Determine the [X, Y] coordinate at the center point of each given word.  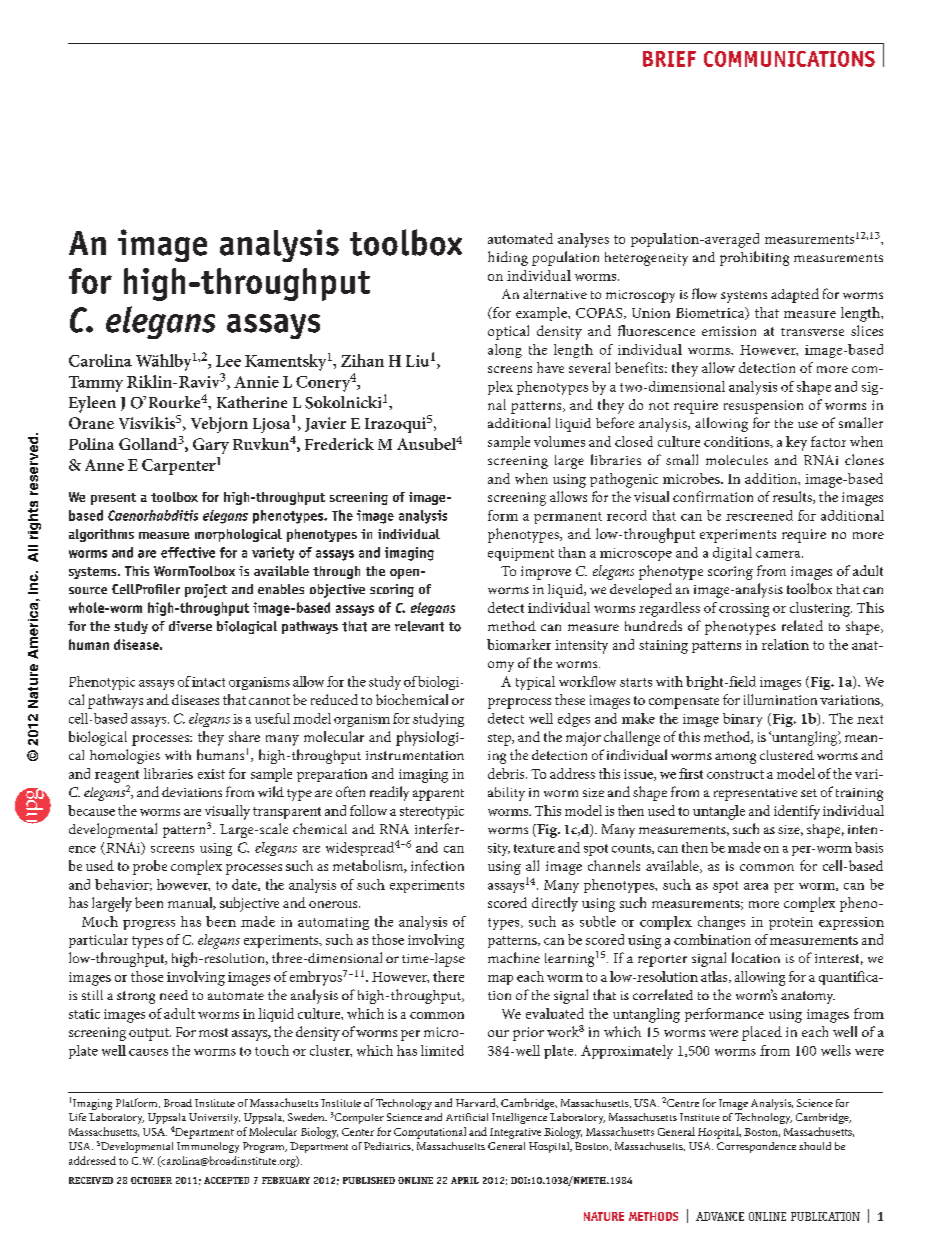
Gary [211, 446]
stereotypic [432, 813]
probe [150, 867]
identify [797, 812]
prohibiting [754, 258]
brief [669, 59]
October [151, 1180]
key [796, 443]
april [465, 1180]
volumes [559, 441]
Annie [256, 382]
